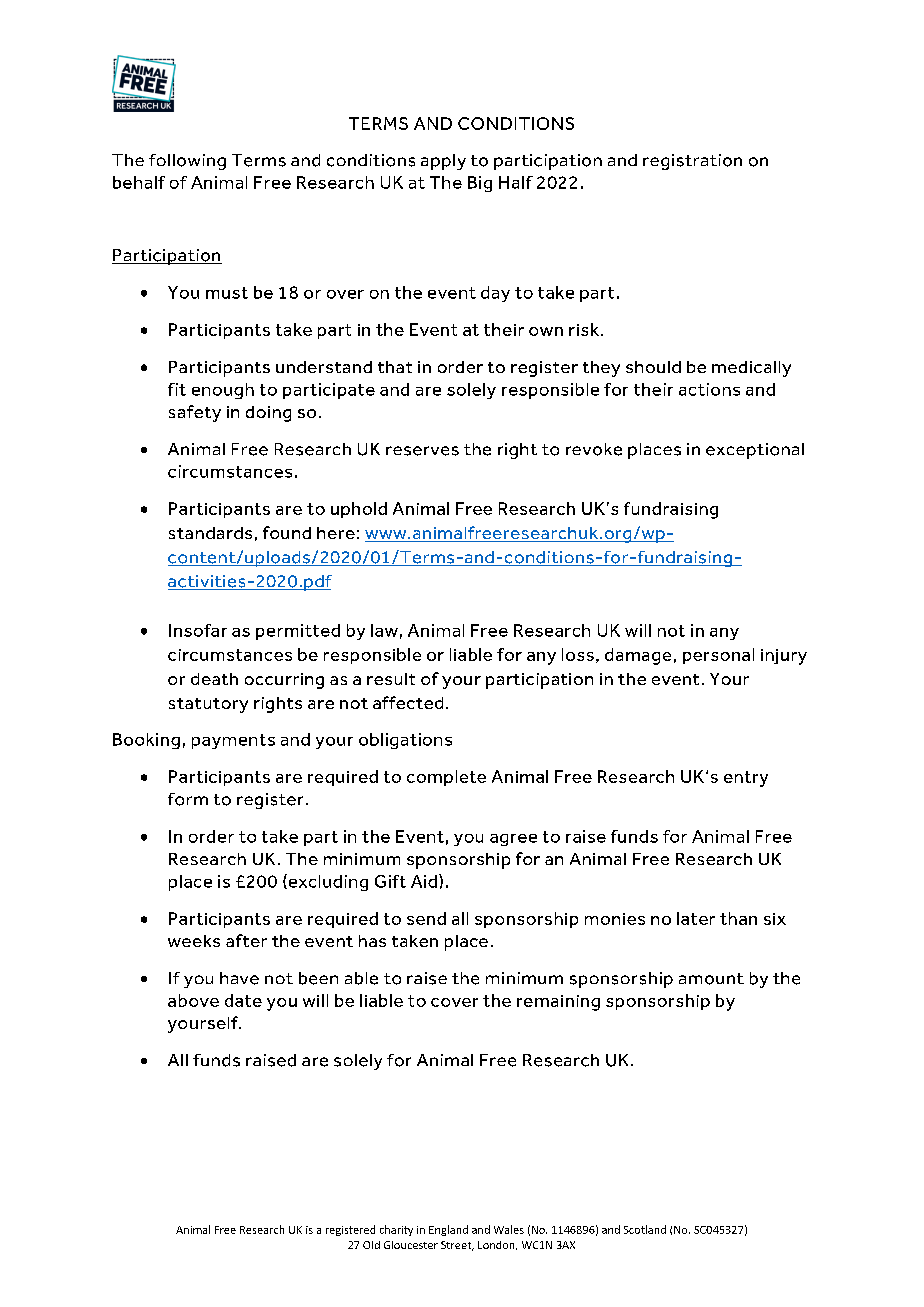 The height and width of the page is (1307, 924). Describe the element at coordinates (480, 184) in the page. I see `Big` at that location.
